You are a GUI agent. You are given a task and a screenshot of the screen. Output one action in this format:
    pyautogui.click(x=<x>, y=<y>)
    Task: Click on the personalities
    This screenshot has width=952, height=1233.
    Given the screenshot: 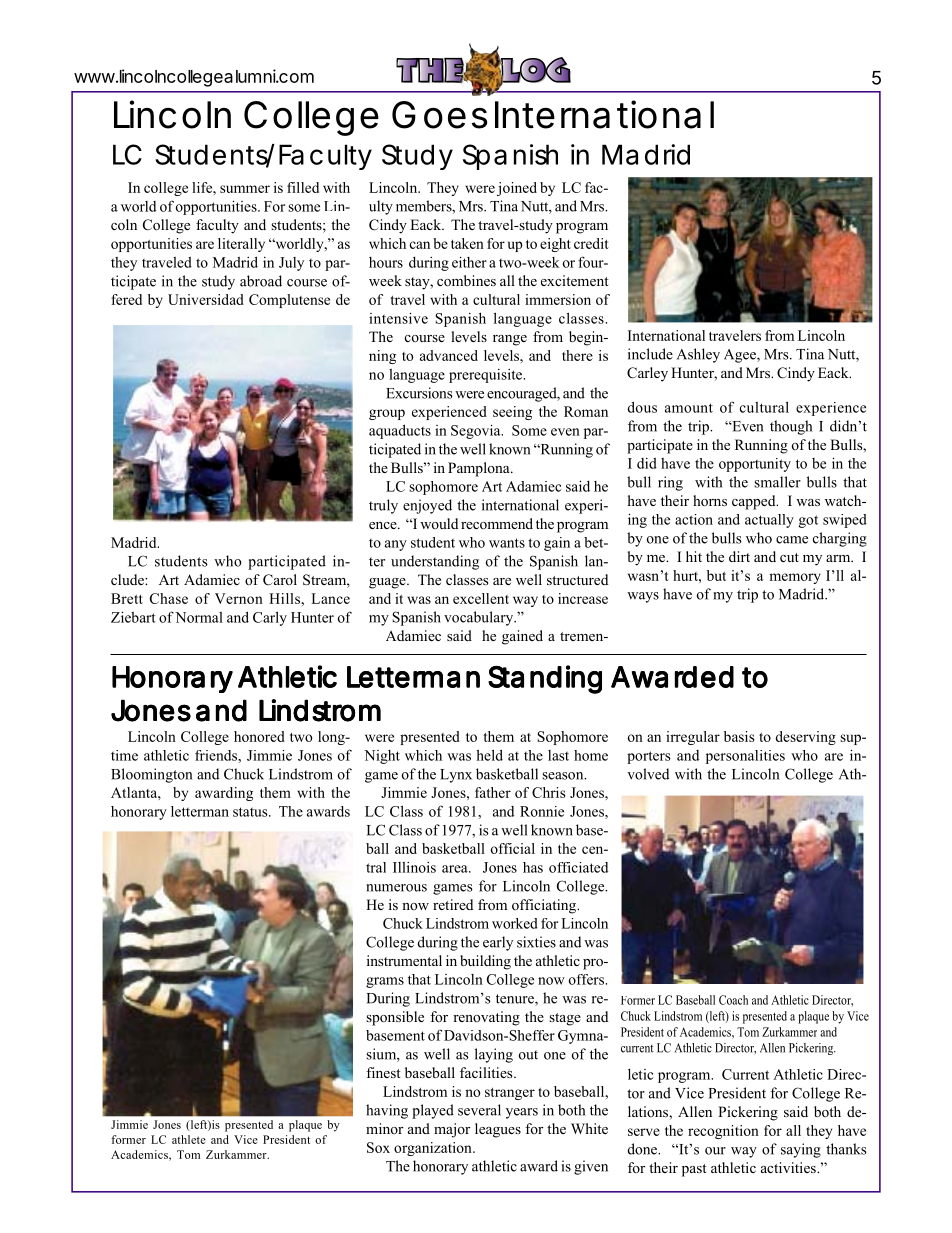 What is the action you would take?
    pyautogui.click(x=745, y=757)
